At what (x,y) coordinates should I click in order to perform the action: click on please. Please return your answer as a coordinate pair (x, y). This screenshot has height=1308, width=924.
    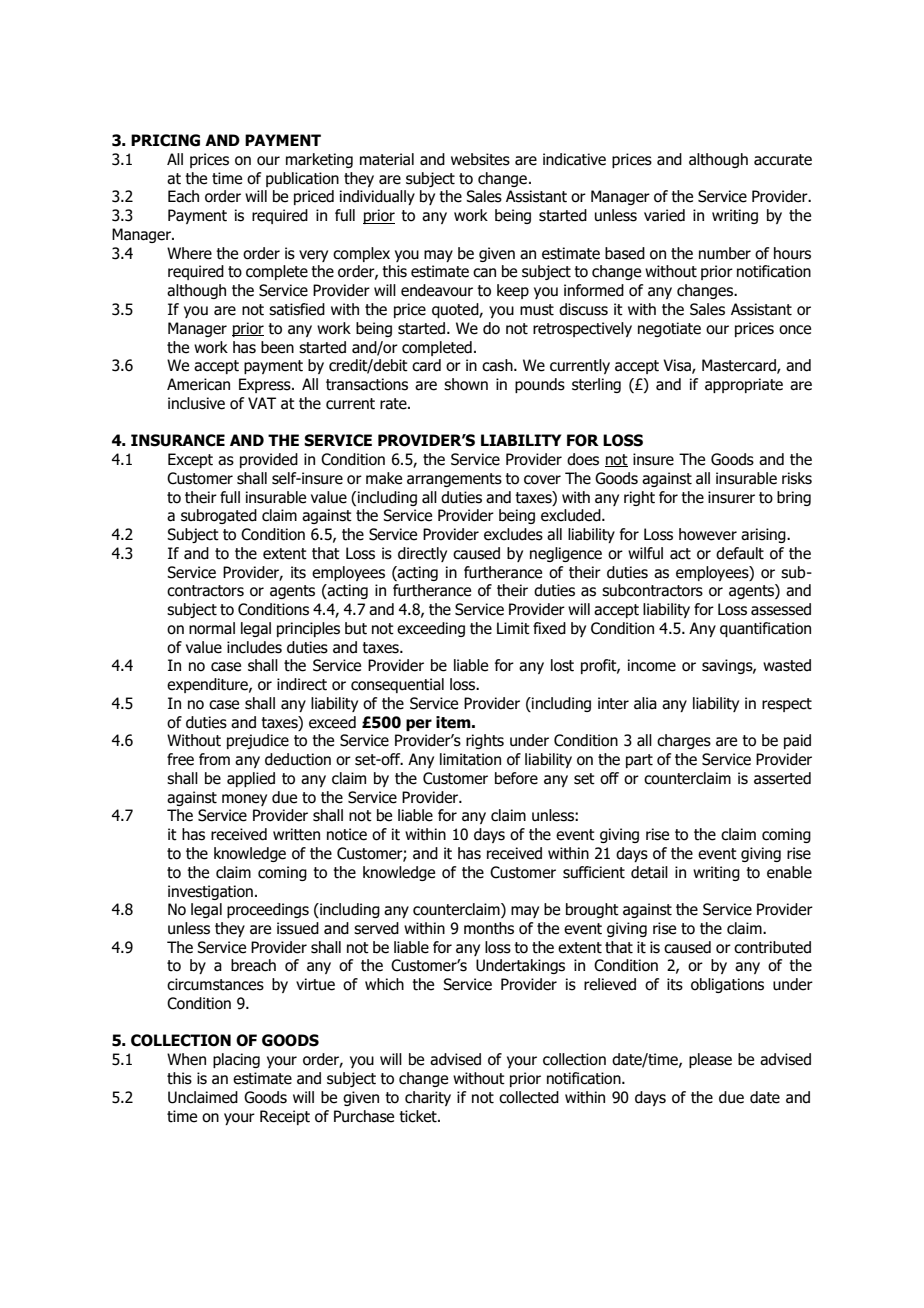
    Looking at the image, I should click on (710, 1060).
